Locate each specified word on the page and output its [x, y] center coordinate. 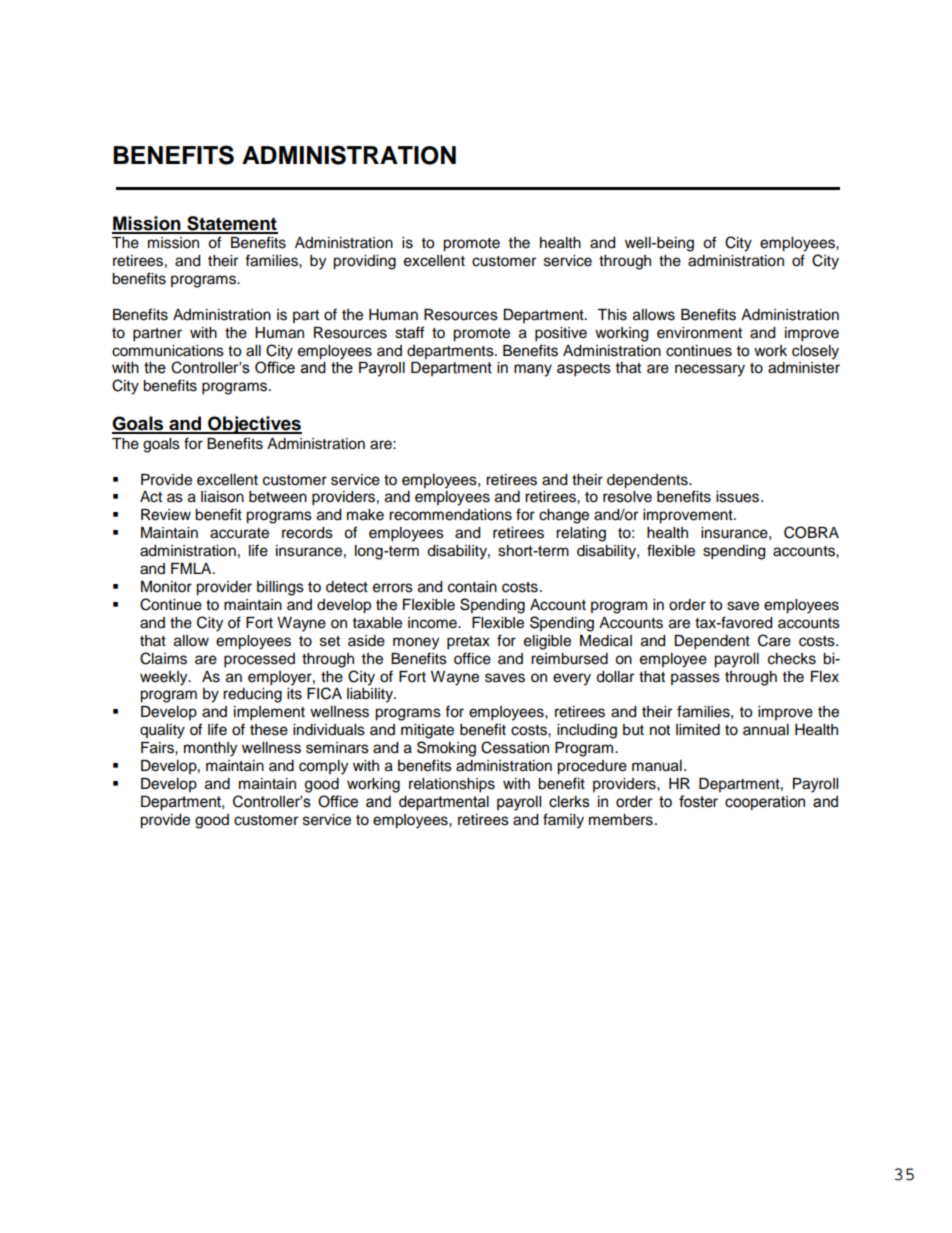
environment [699, 333]
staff [409, 332]
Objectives [254, 425]
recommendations [450, 515]
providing [364, 262]
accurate [239, 533]
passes [695, 679]
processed [259, 660]
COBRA [811, 532]
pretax [468, 643]
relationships [452, 785]
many [533, 370]
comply [323, 767]
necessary [710, 370]
